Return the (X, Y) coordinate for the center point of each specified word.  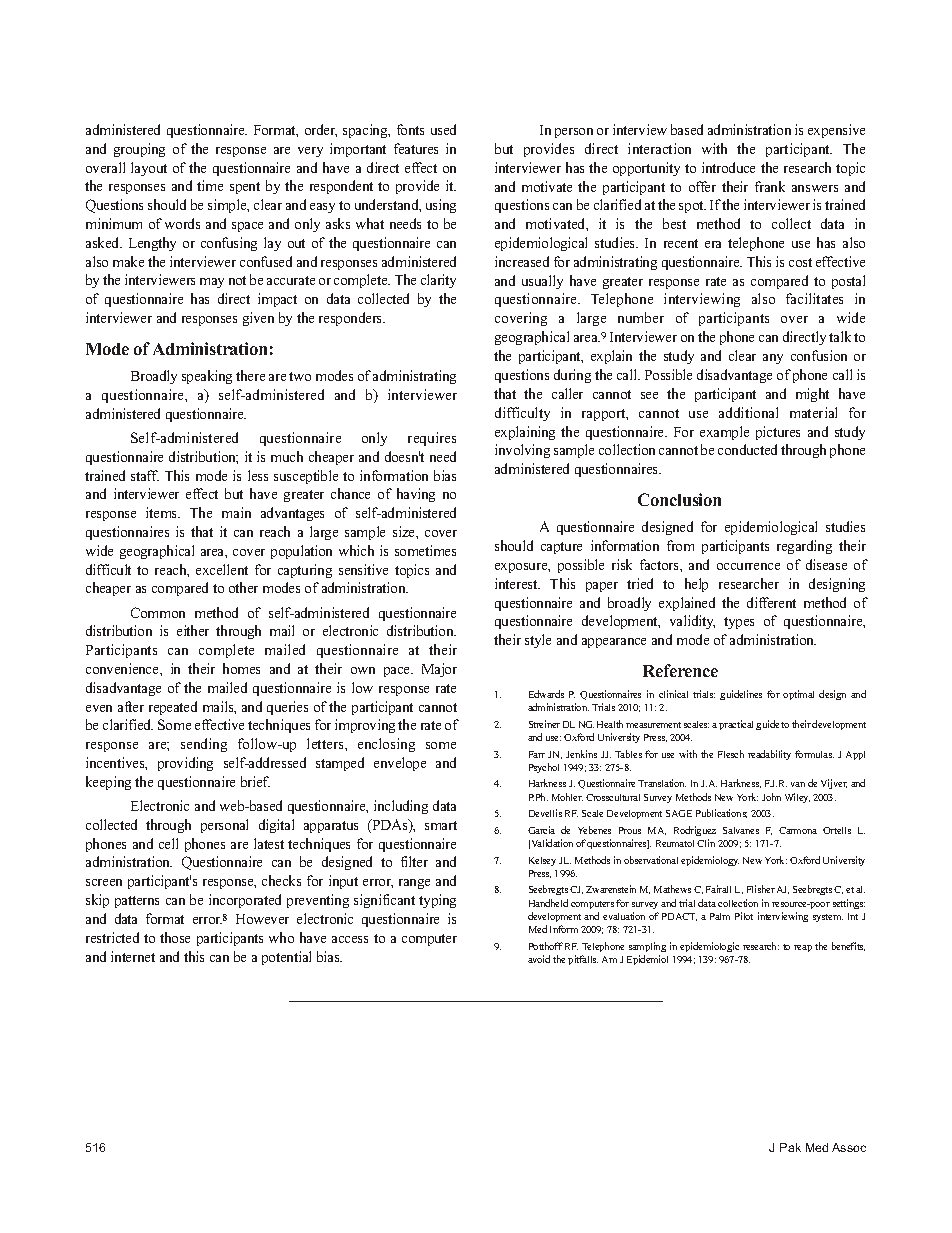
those (175, 937)
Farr (537, 754)
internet (133, 956)
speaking (207, 377)
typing (437, 901)
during (572, 376)
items (163, 512)
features (416, 148)
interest (517, 583)
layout (149, 169)
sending (204, 745)
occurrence (748, 566)
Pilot (744, 916)
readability (769, 755)
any (773, 359)
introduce (728, 167)
